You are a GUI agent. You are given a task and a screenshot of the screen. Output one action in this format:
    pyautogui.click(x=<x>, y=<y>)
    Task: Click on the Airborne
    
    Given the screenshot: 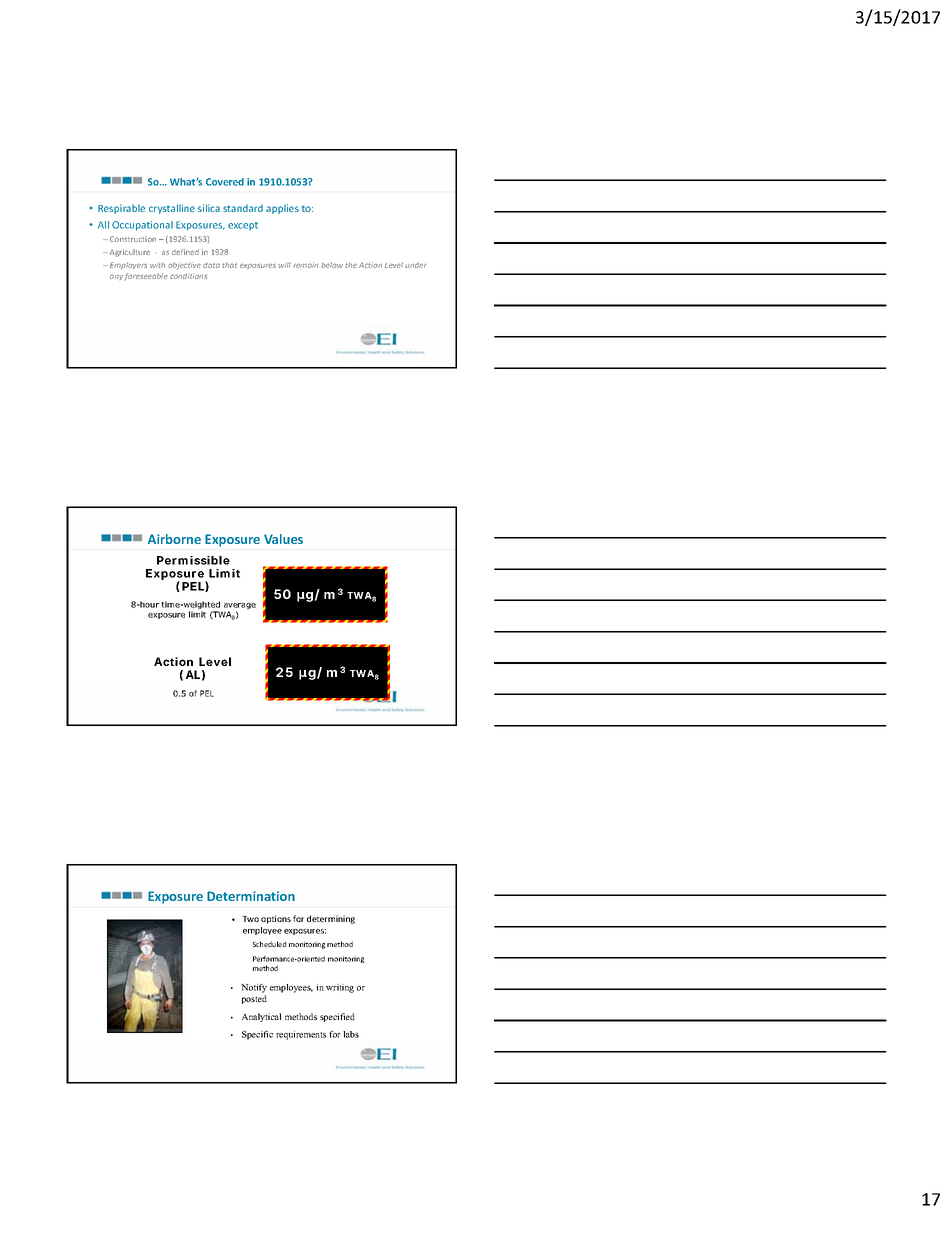 What is the action you would take?
    pyautogui.click(x=174, y=539)
